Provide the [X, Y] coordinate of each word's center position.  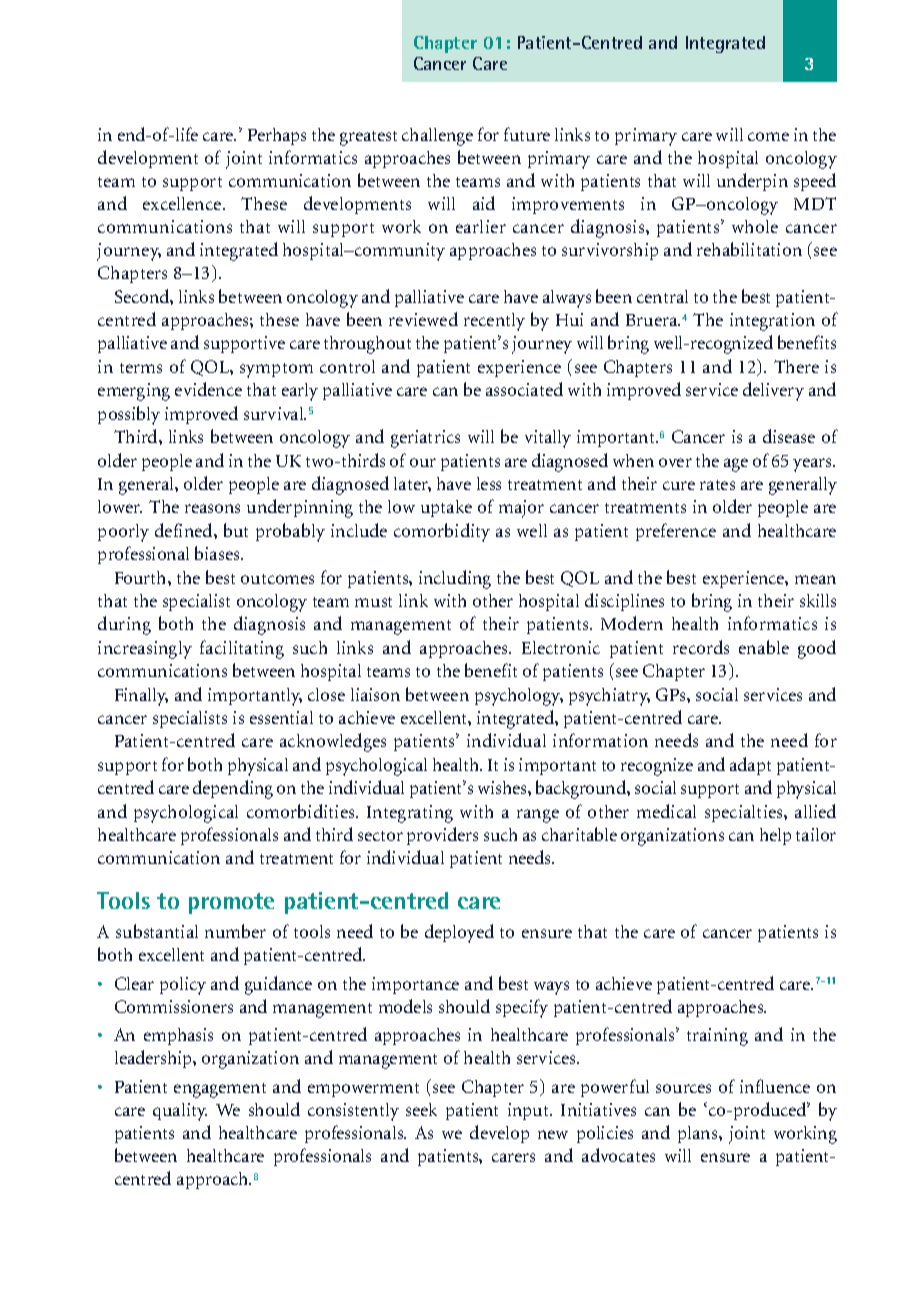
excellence [183, 203]
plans [699, 1134]
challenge [437, 137]
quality [180, 1112]
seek [421, 1109]
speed [815, 182]
